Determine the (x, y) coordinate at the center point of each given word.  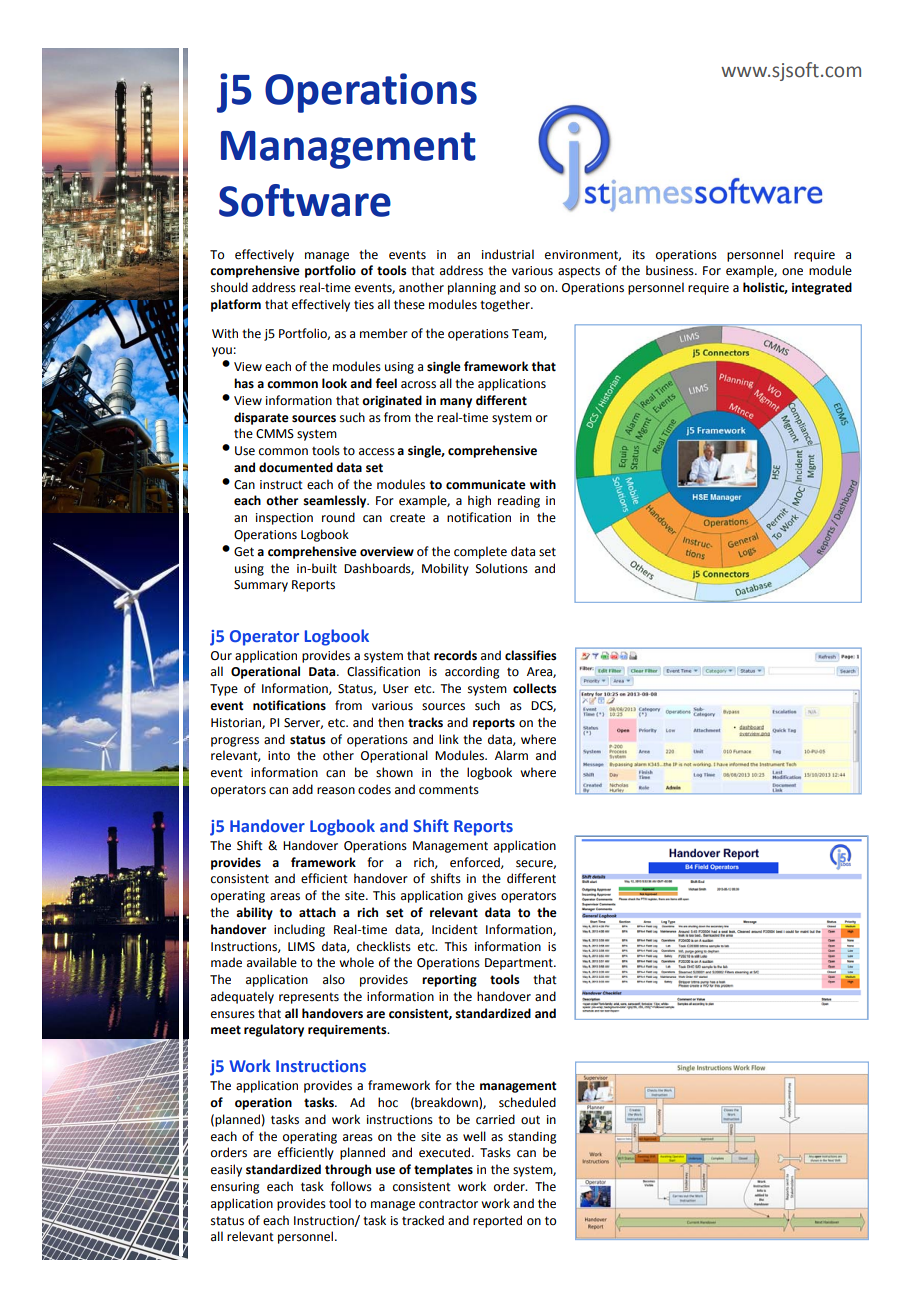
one (792, 272)
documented (296, 467)
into (279, 756)
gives (482, 897)
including (299, 930)
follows (351, 1186)
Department (520, 964)
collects (535, 688)
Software (305, 200)
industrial (508, 254)
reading (519, 501)
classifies (531, 655)
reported (497, 1221)
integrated (822, 288)
